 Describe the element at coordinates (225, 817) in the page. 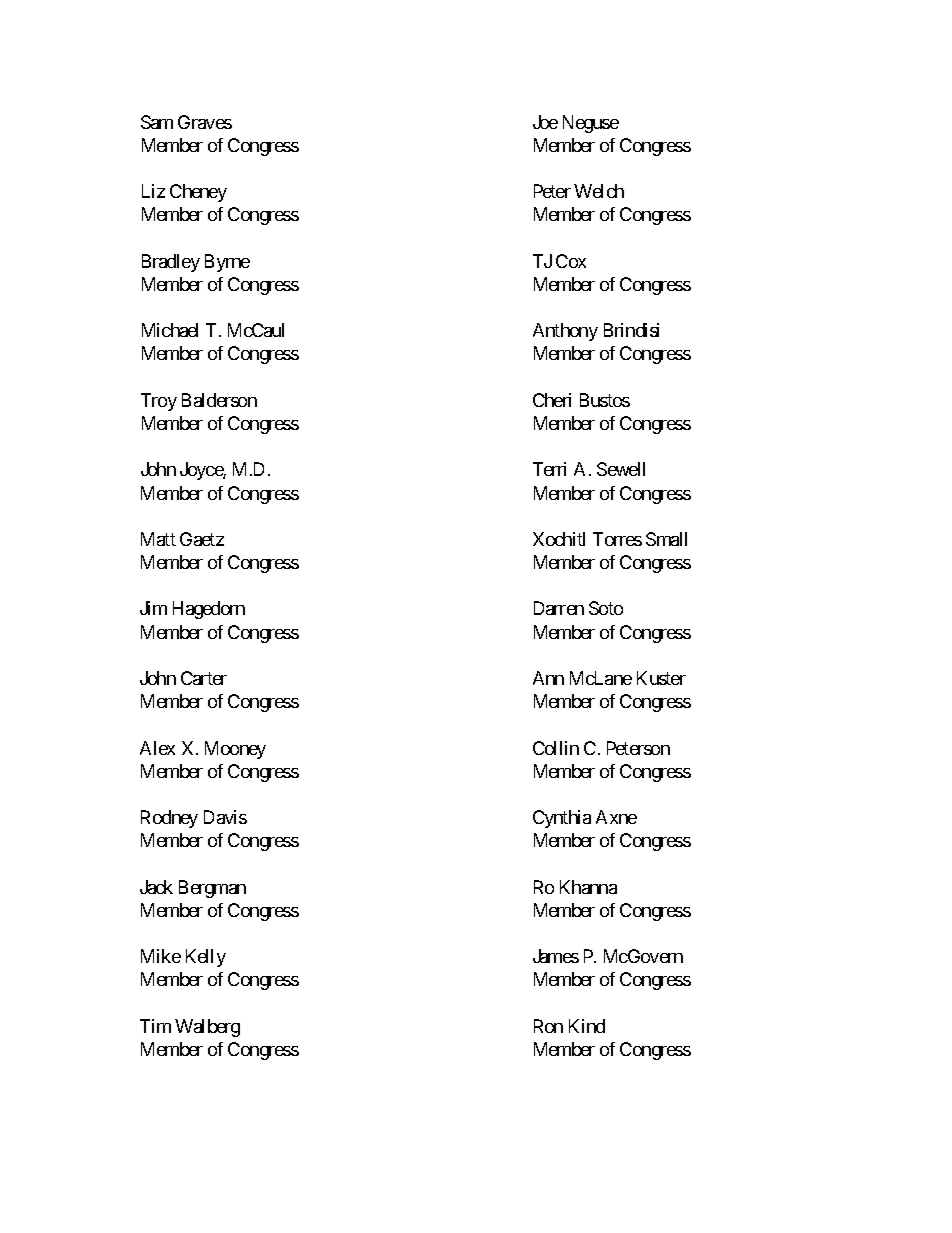

I see `Davis` at that location.
